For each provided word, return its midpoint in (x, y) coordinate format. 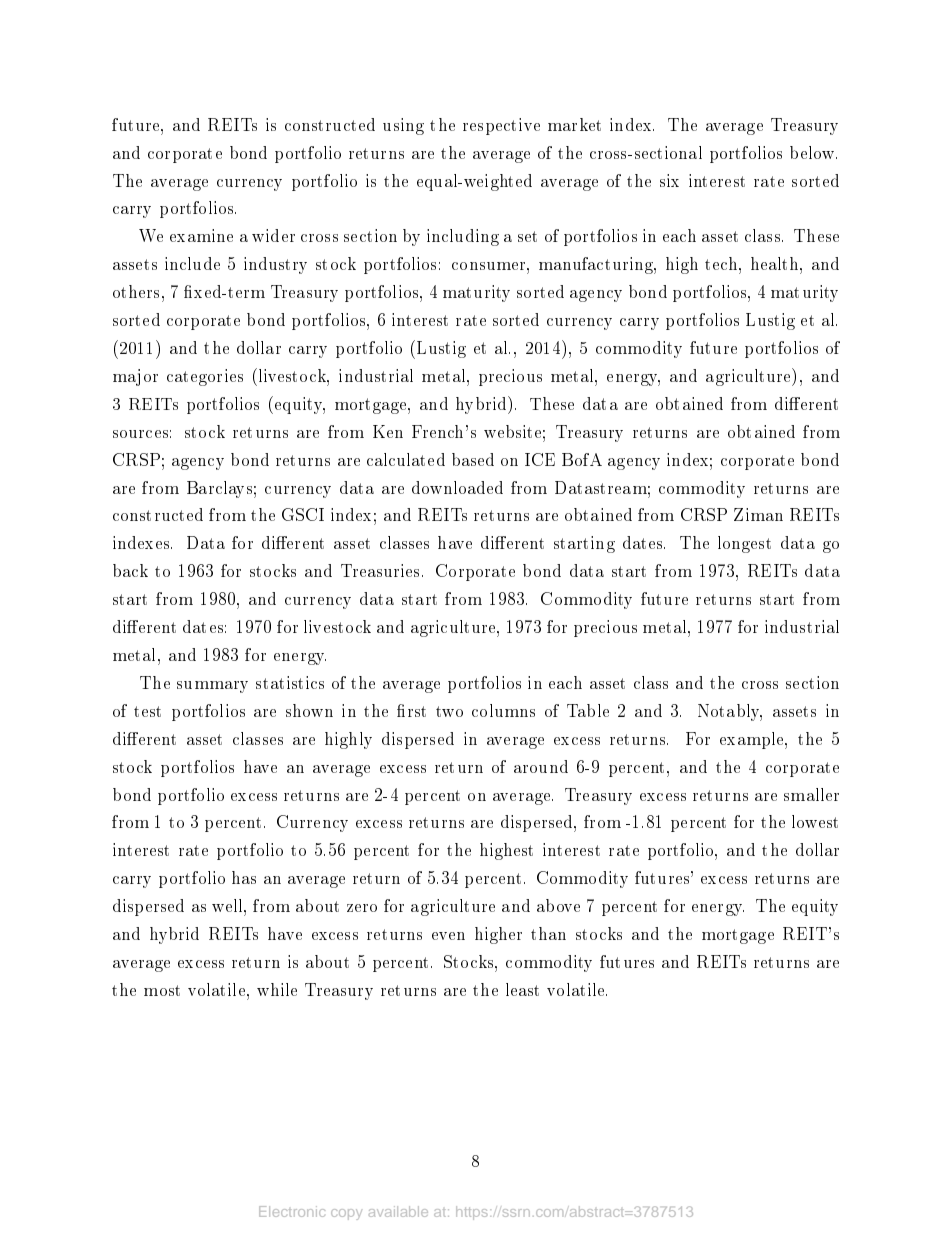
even (448, 936)
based (473, 459)
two (449, 711)
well (228, 905)
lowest (815, 821)
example (753, 740)
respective (501, 126)
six (669, 180)
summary (212, 687)
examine (201, 235)
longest (744, 544)
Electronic (292, 1211)
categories (205, 377)
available (398, 1211)
